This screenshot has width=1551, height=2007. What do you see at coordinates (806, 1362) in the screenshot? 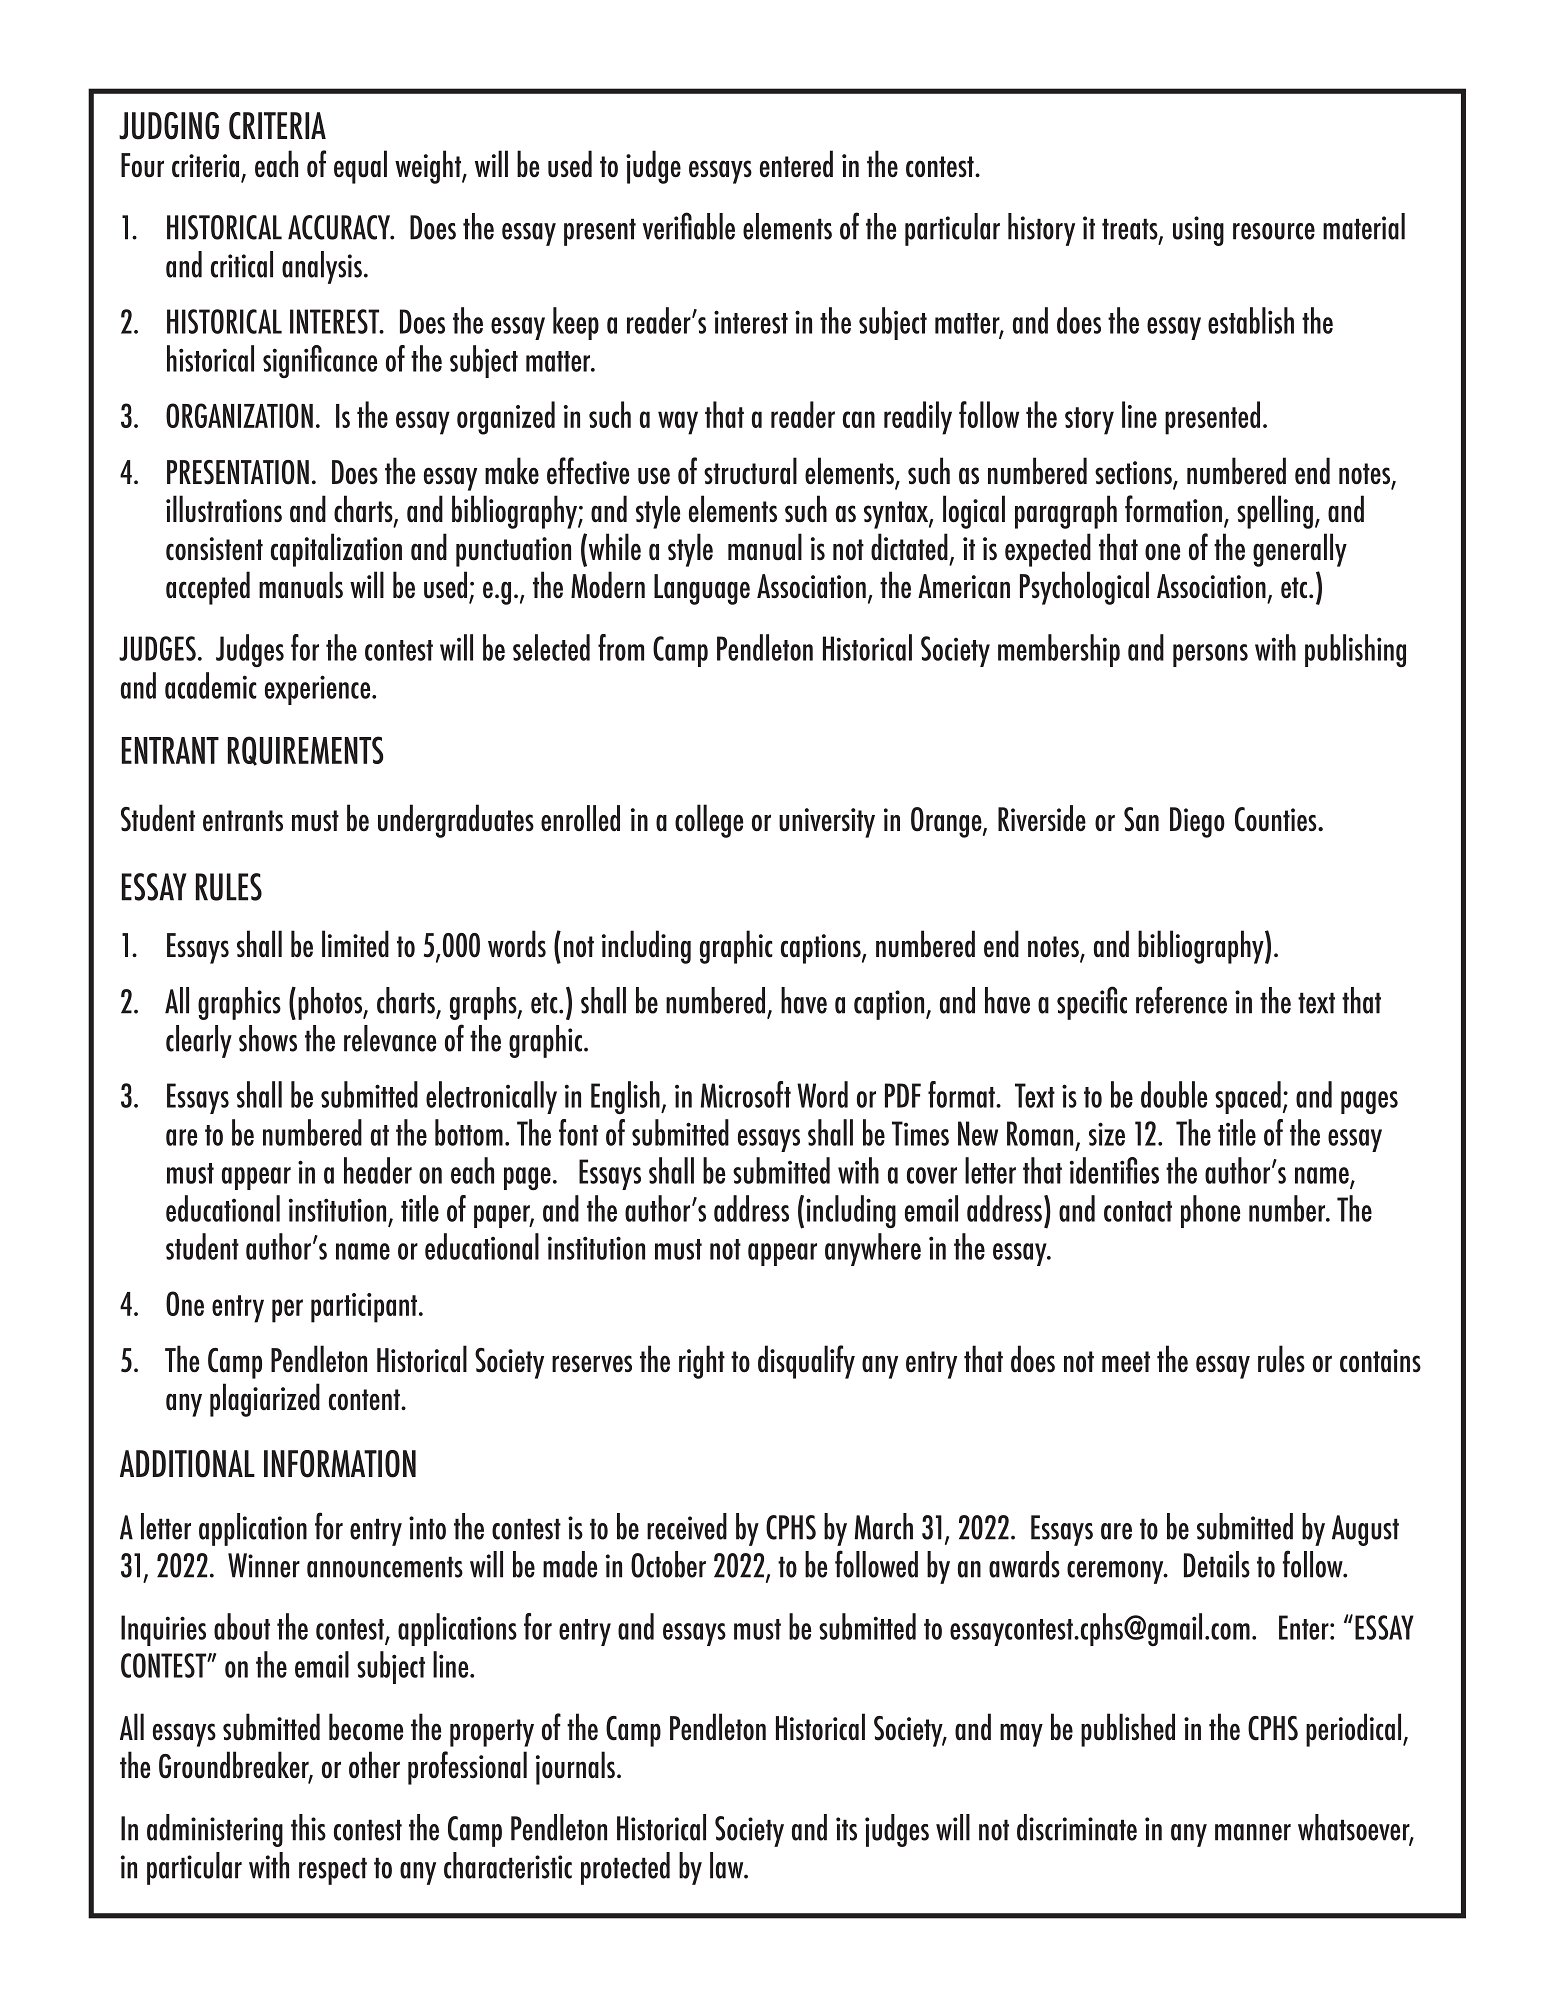
I see `disqualify` at bounding box center [806, 1362].
